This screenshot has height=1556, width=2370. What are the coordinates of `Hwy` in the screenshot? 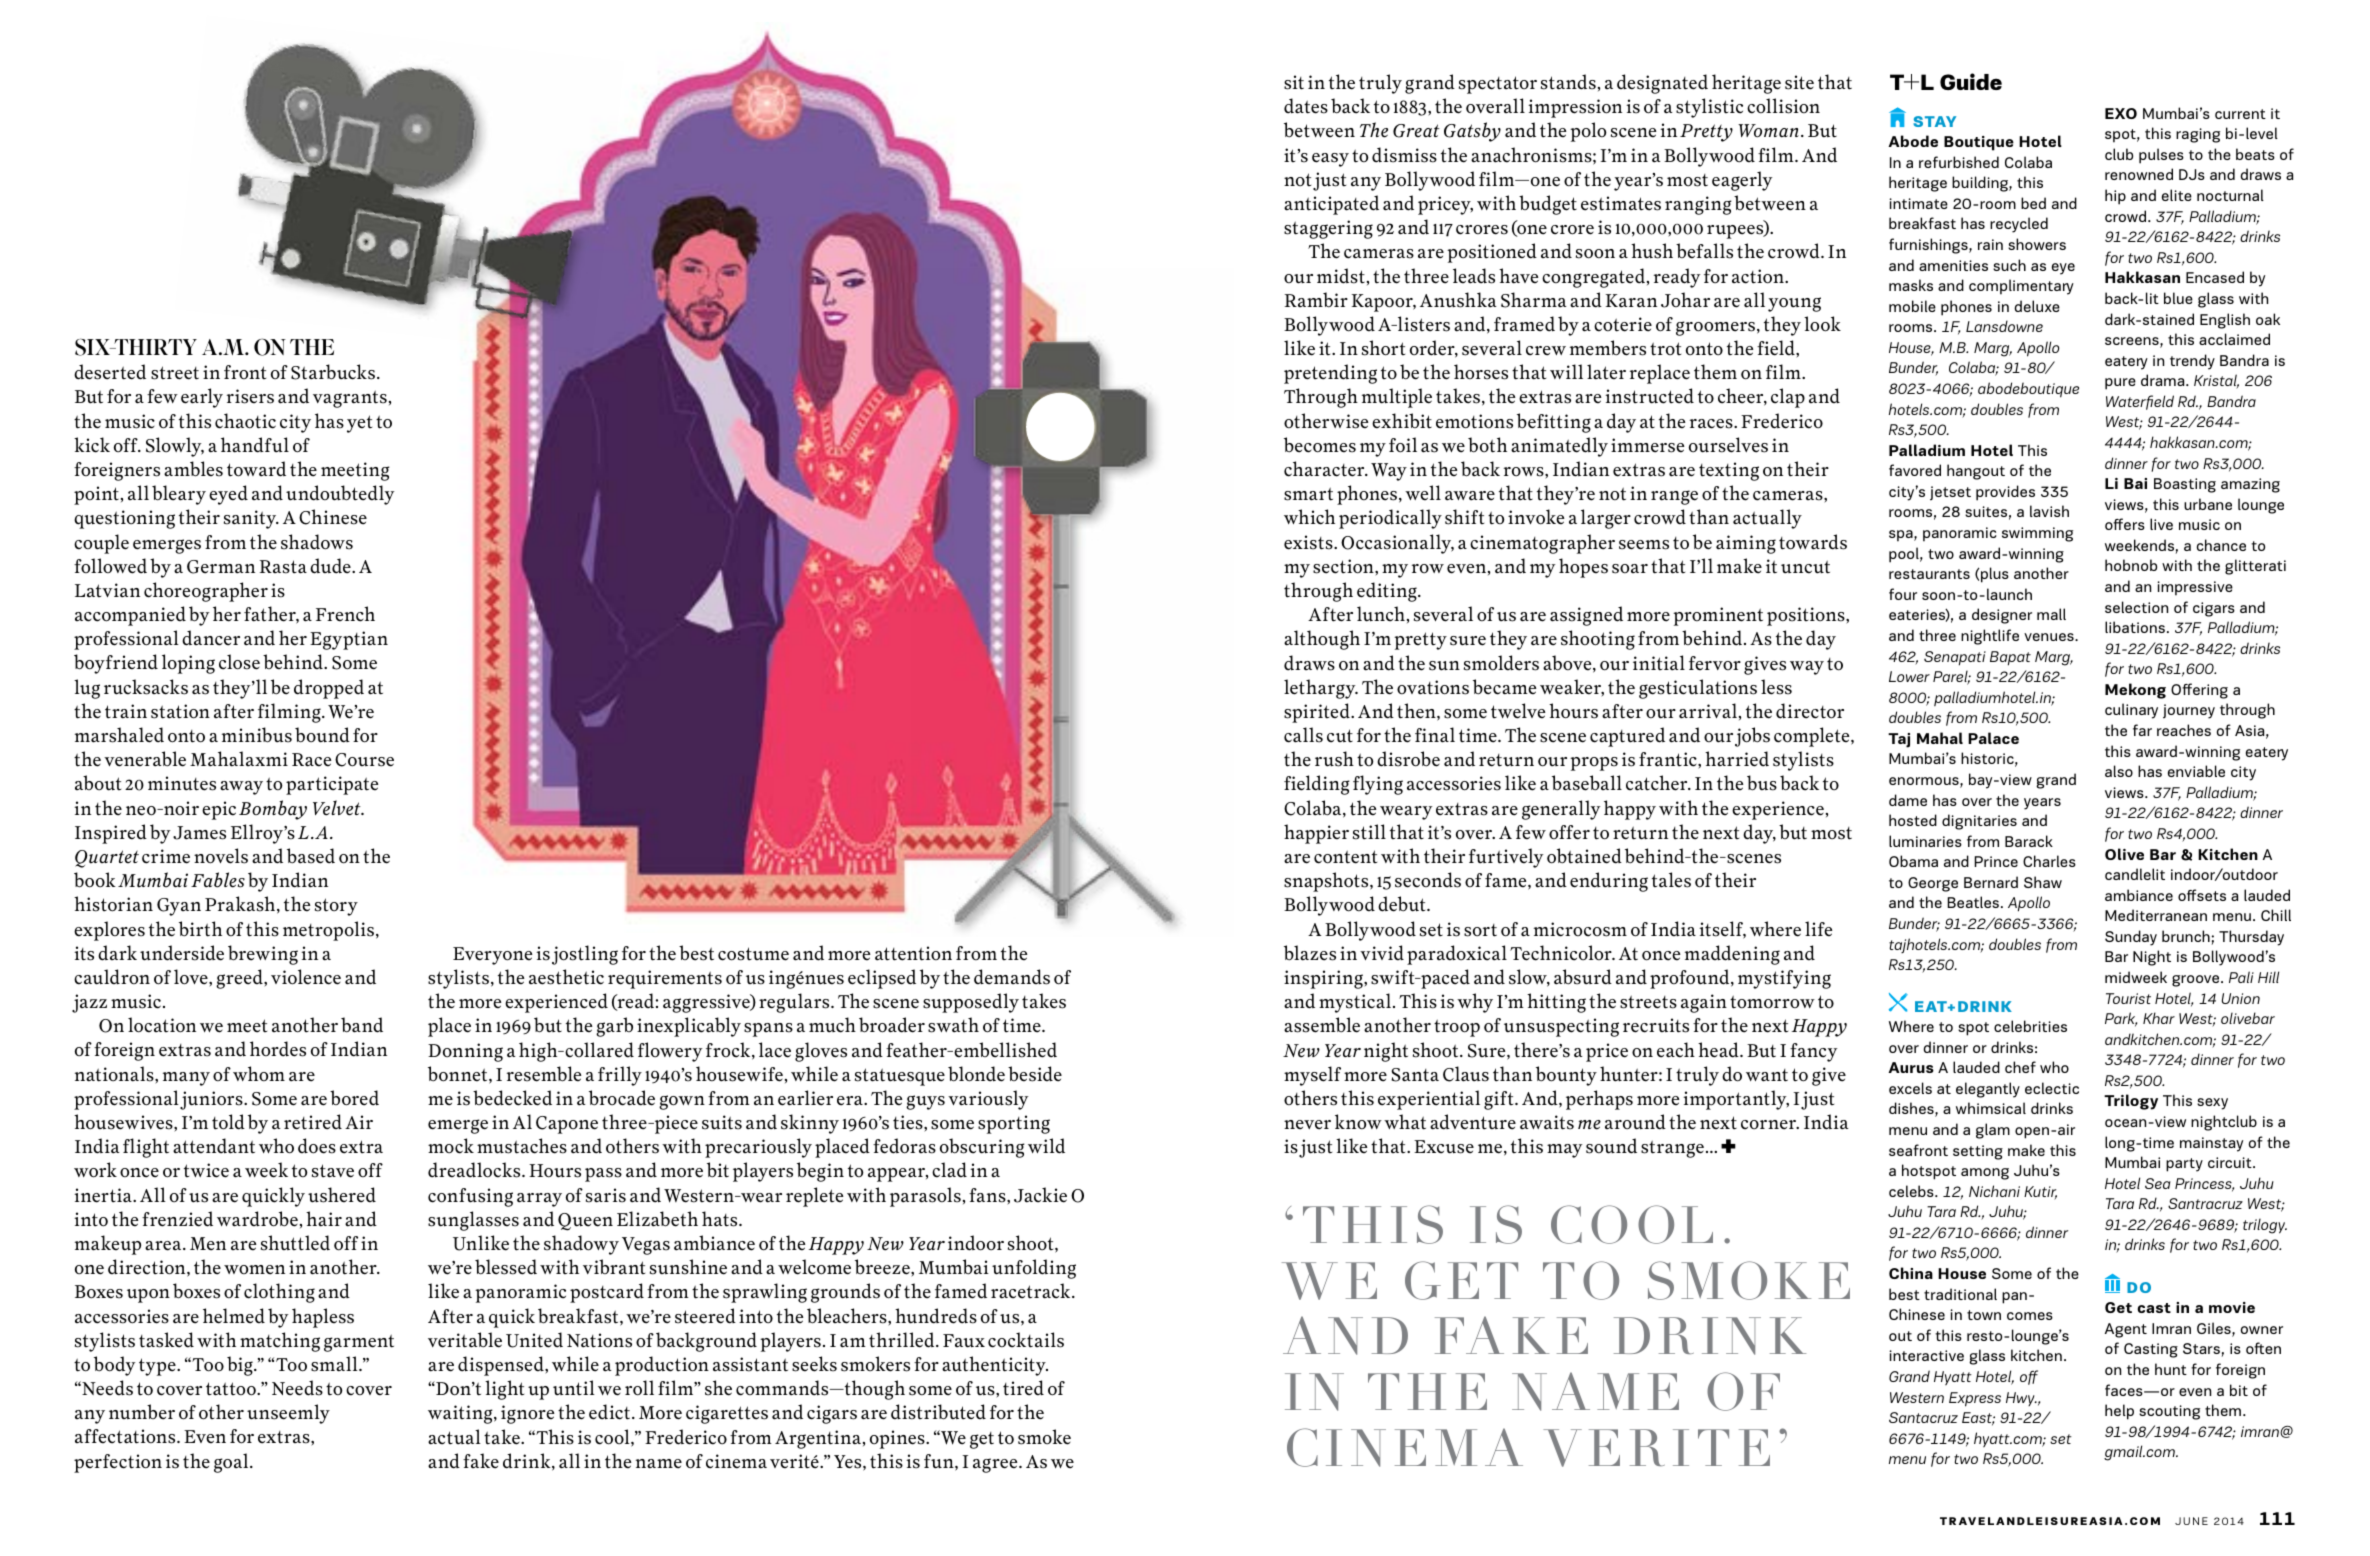 It's located at (2021, 1399).
